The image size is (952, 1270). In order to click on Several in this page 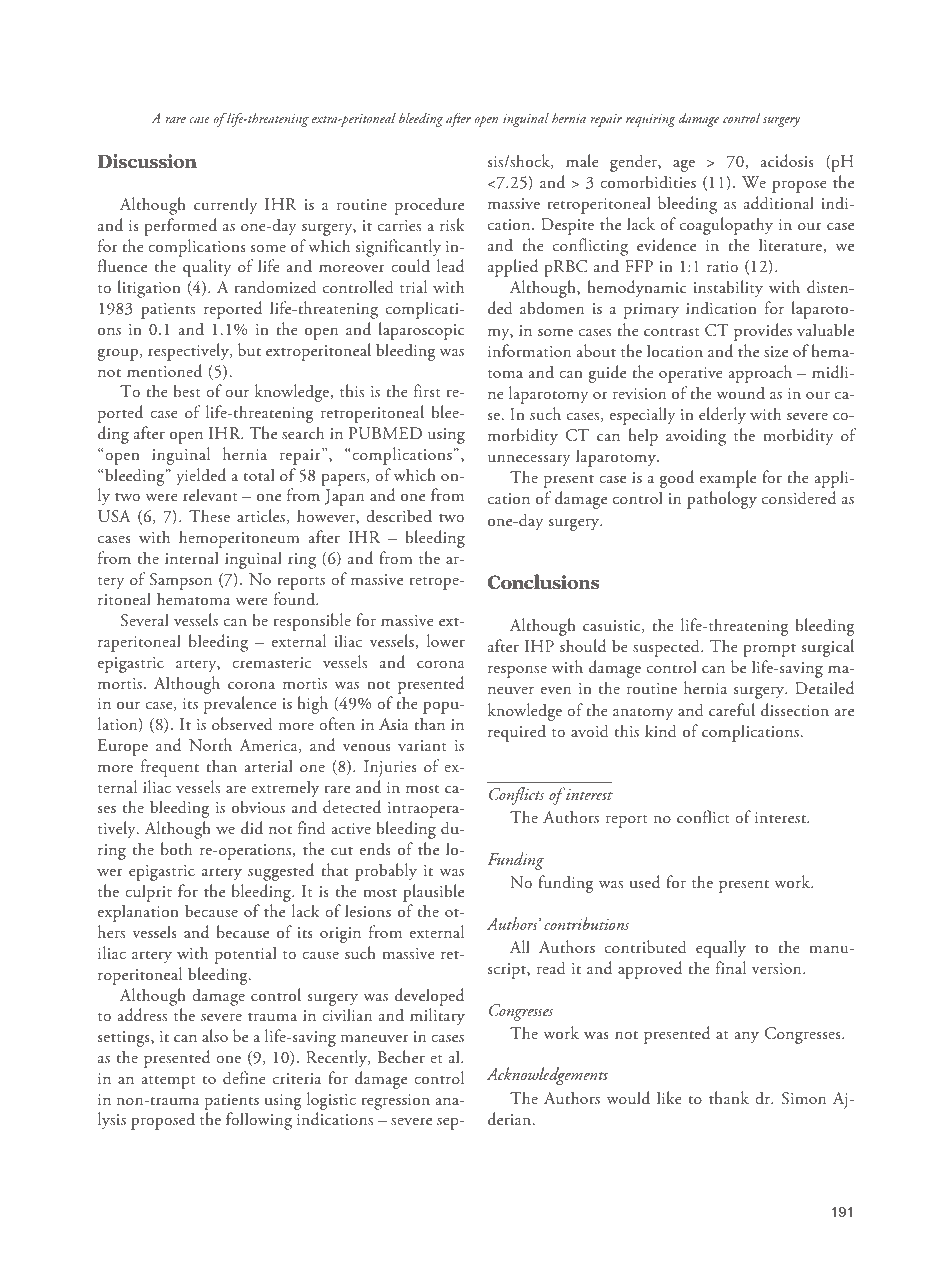, I will do `click(145, 620)`.
